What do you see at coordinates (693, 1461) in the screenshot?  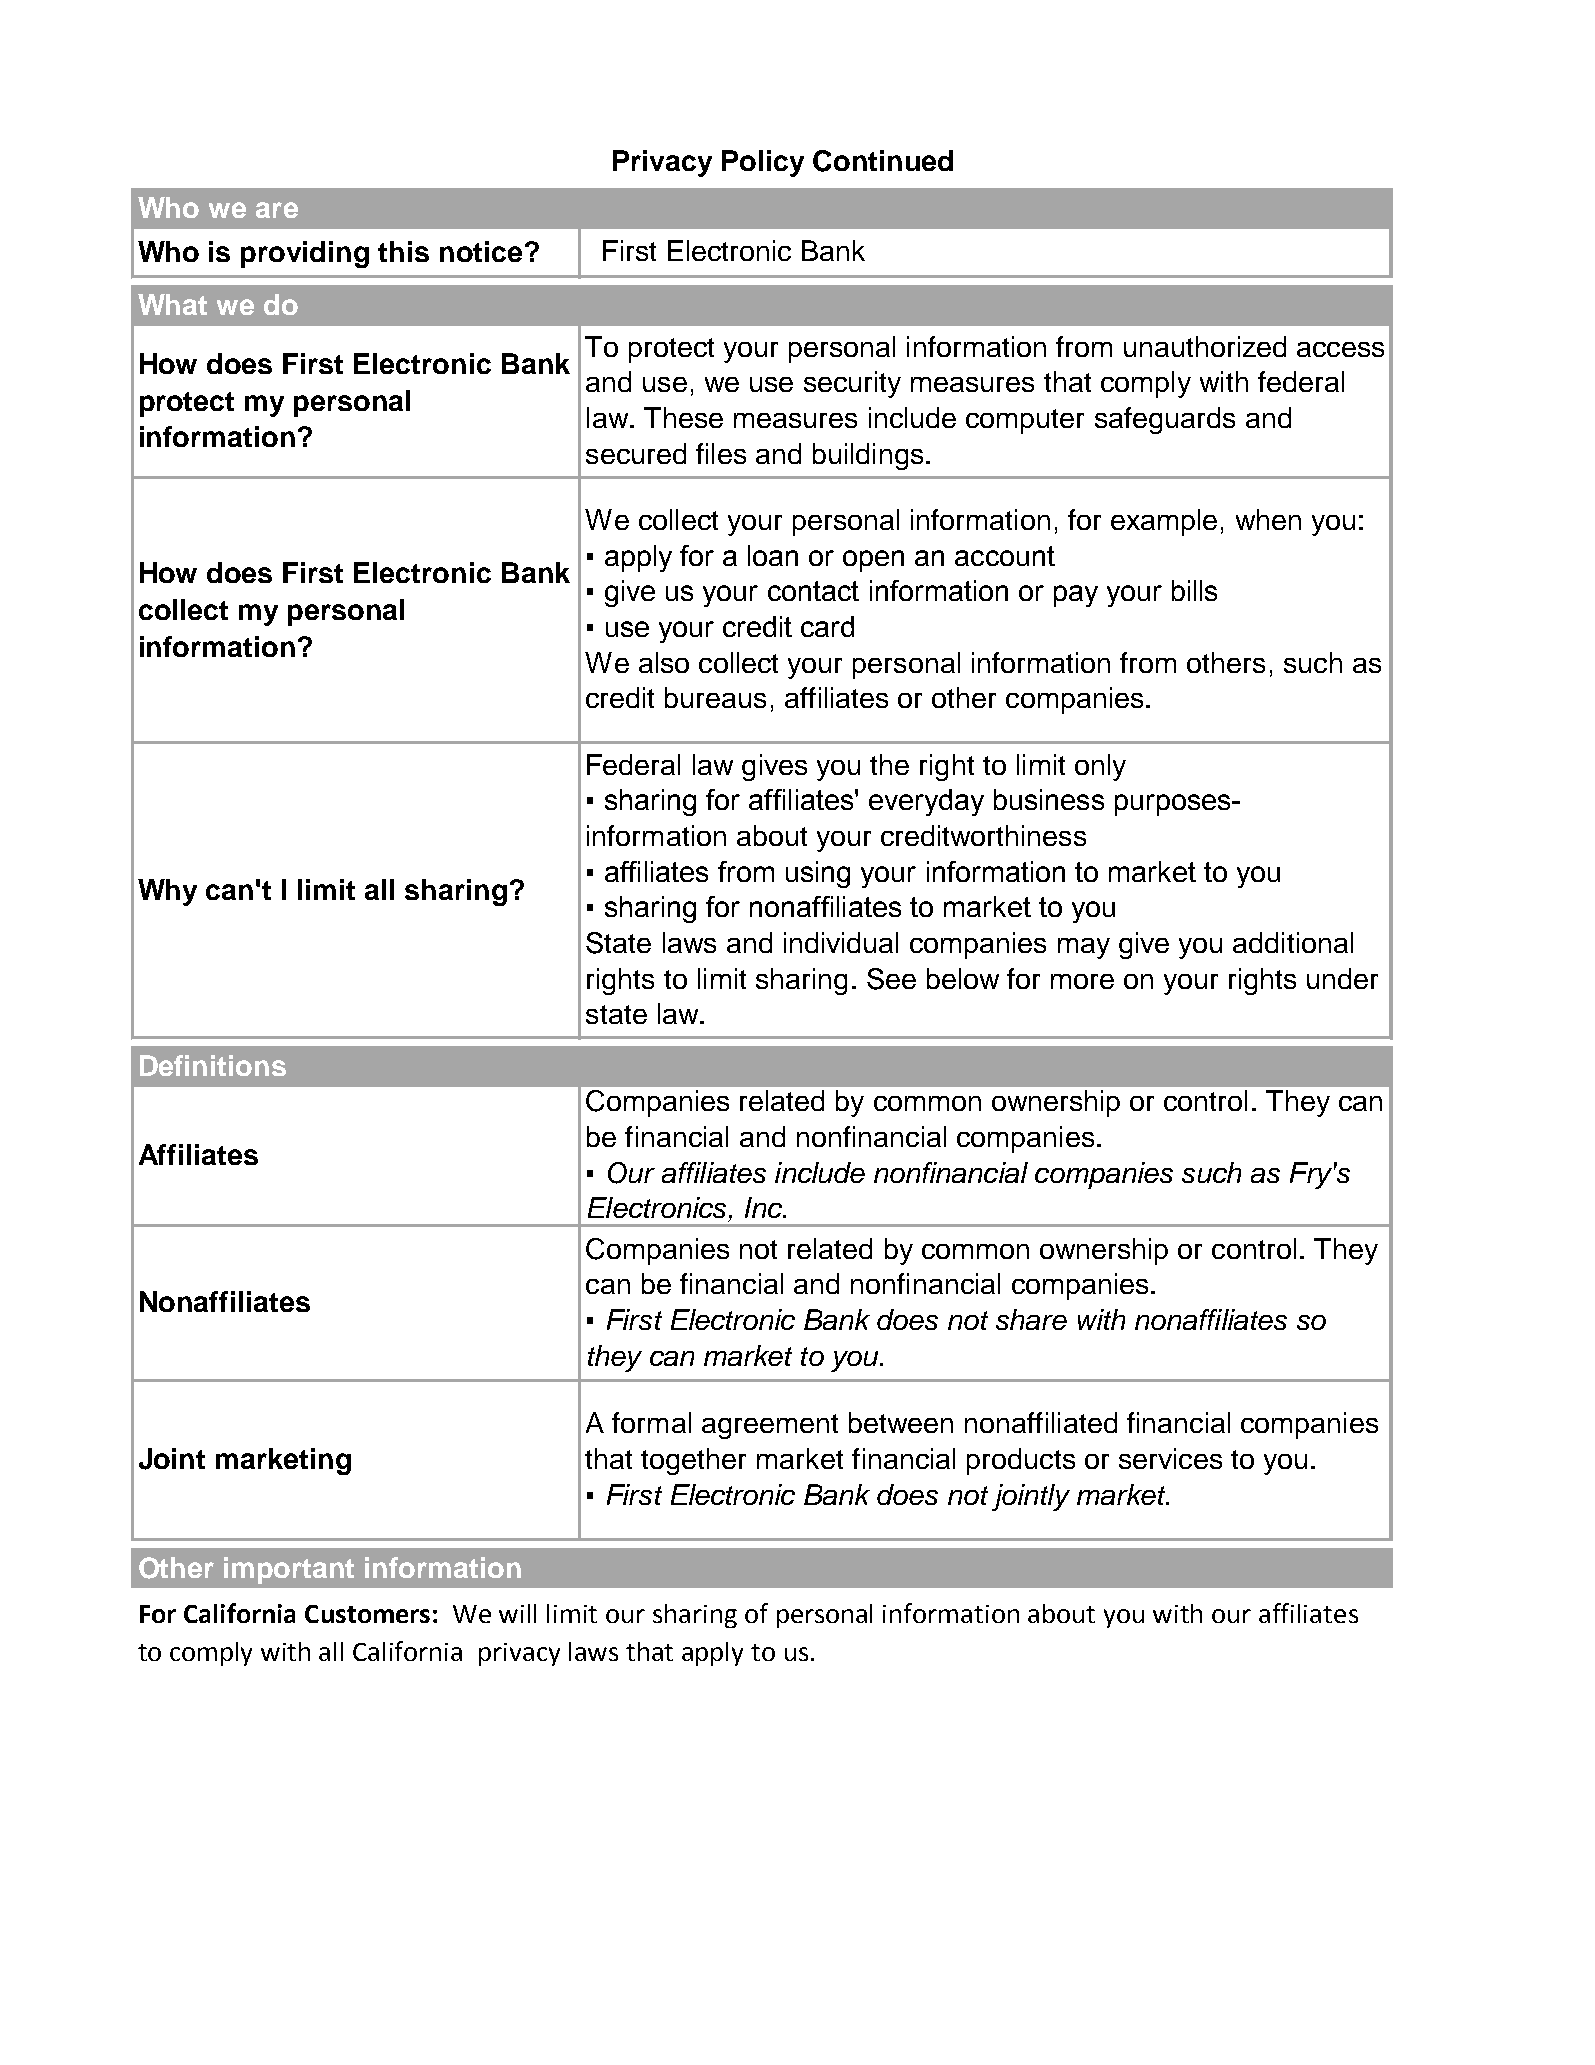 I see `together` at bounding box center [693, 1461].
